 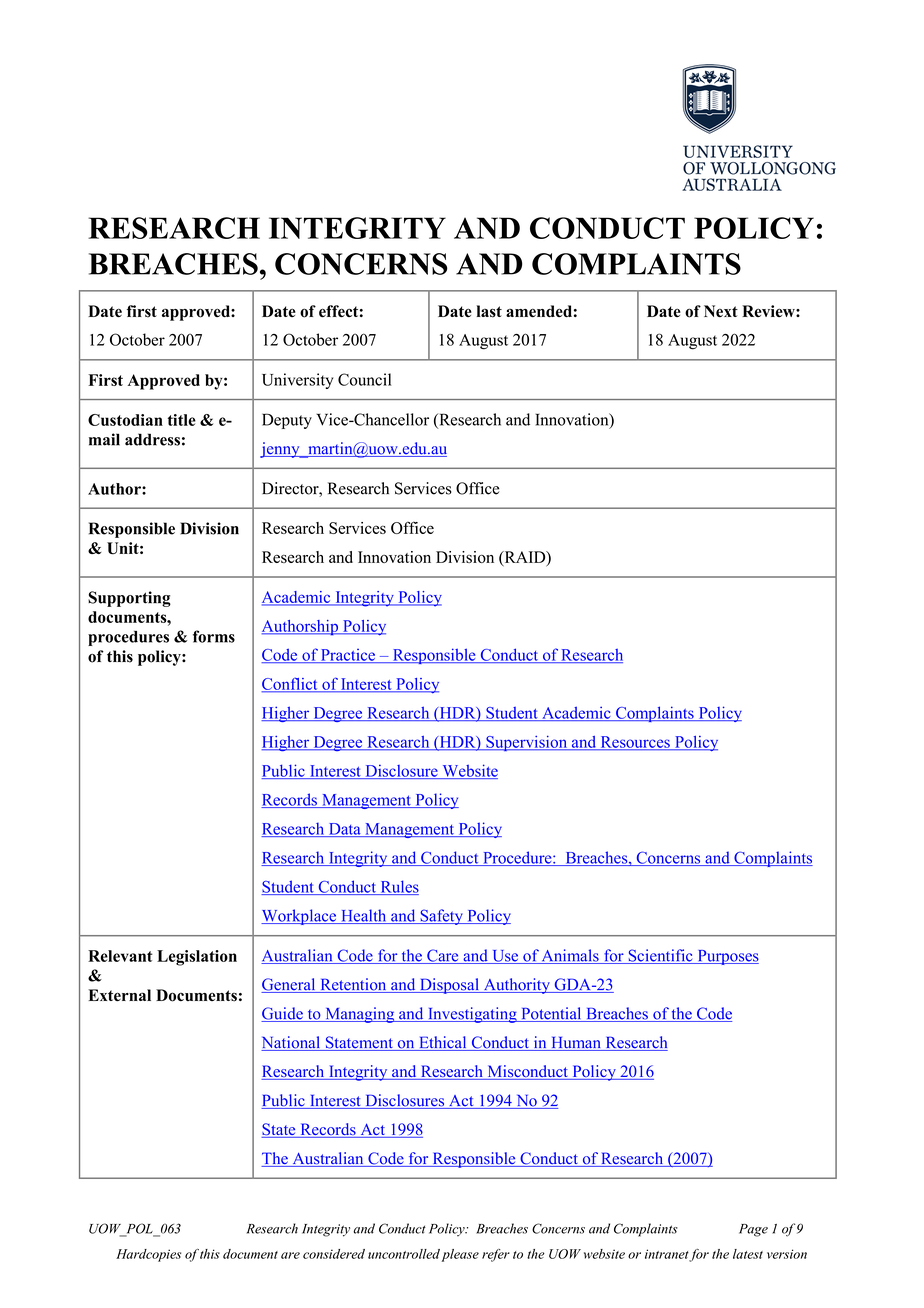 What do you see at coordinates (460, 1255) in the document?
I see `please` at bounding box center [460, 1255].
